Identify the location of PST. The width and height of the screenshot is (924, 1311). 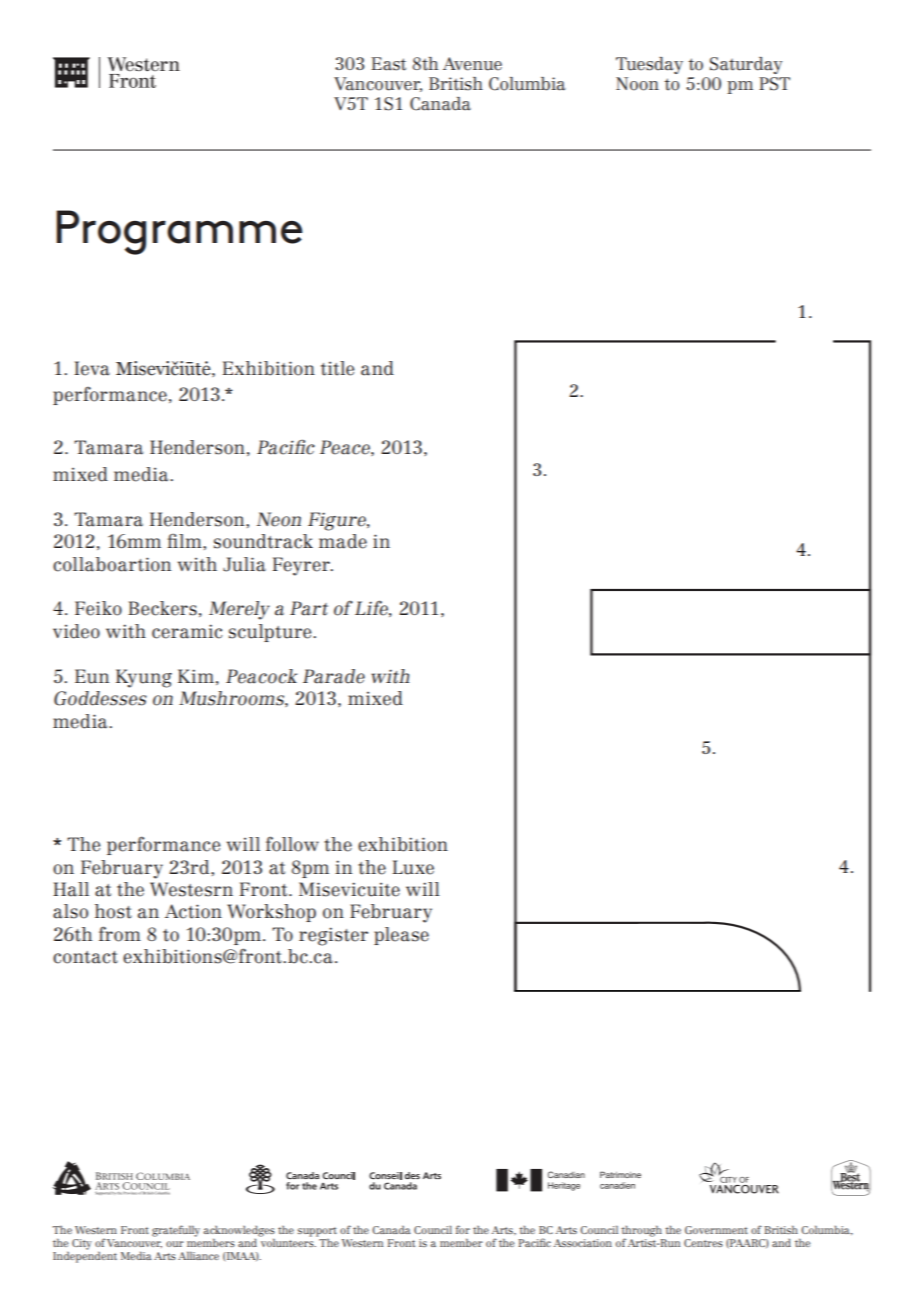
(774, 84).
